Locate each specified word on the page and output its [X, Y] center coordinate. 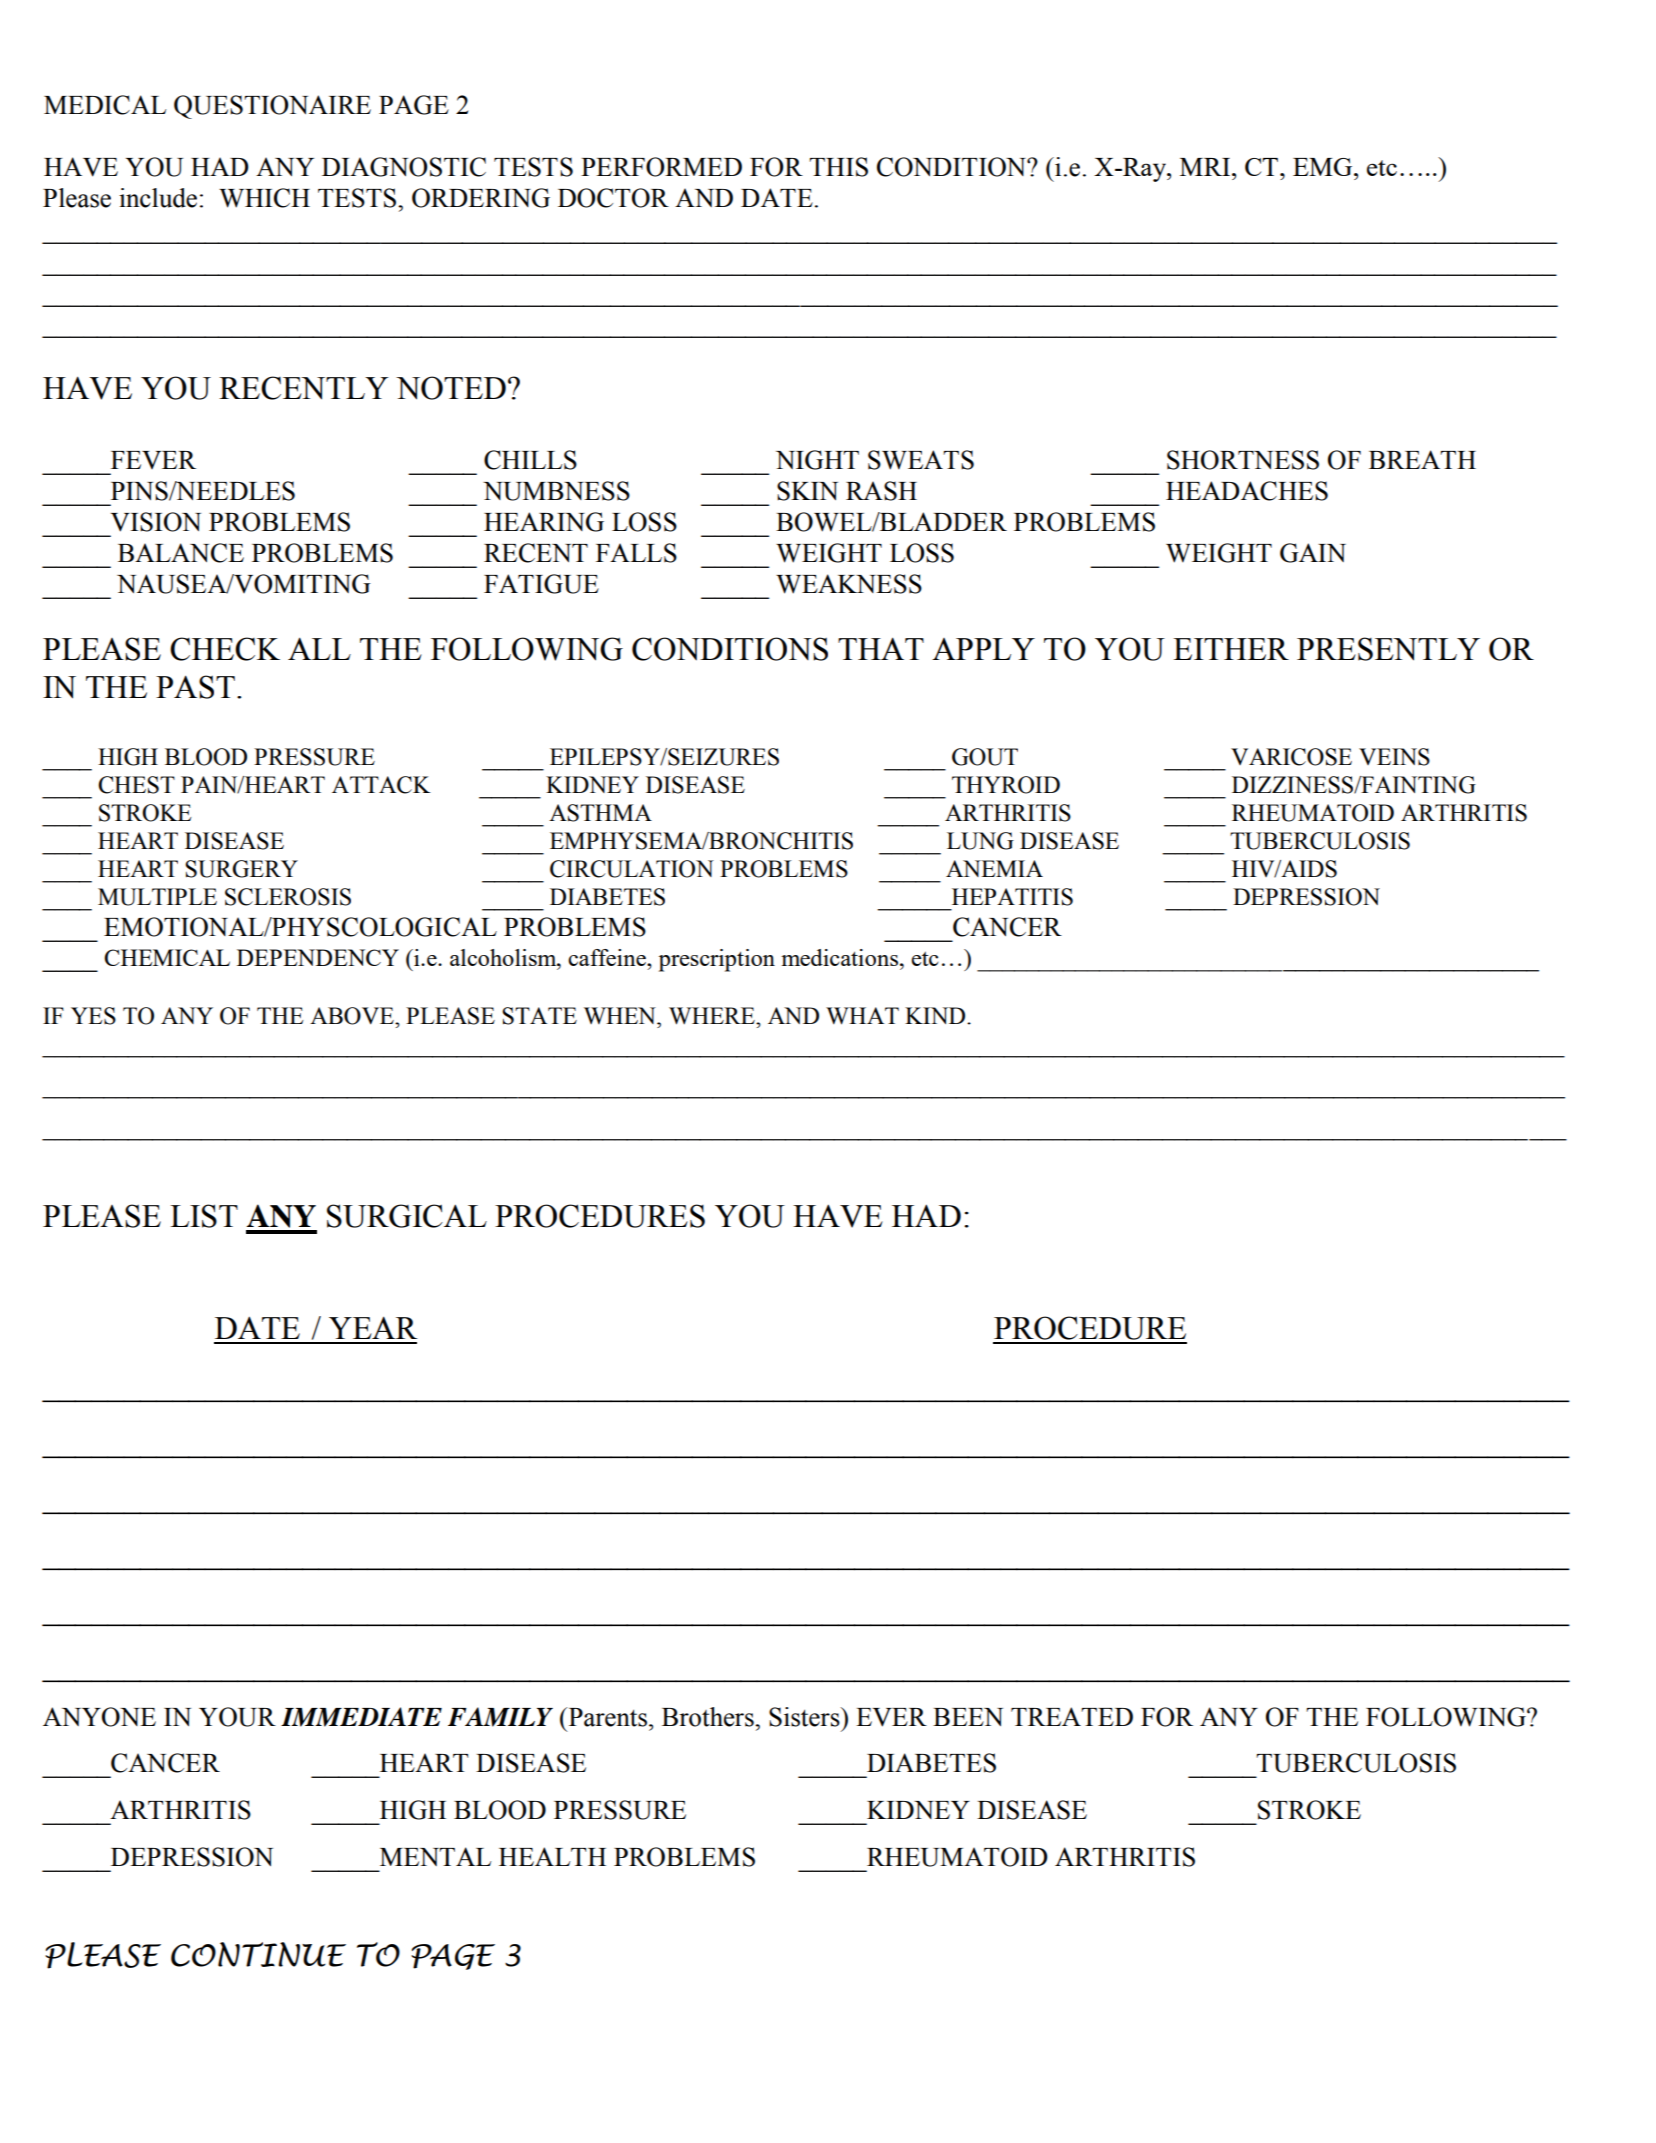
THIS [838, 167]
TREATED [1072, 1716]
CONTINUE [258, 1954]
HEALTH [552, 1856]
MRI [1206, 167]
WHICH [264, 198]
